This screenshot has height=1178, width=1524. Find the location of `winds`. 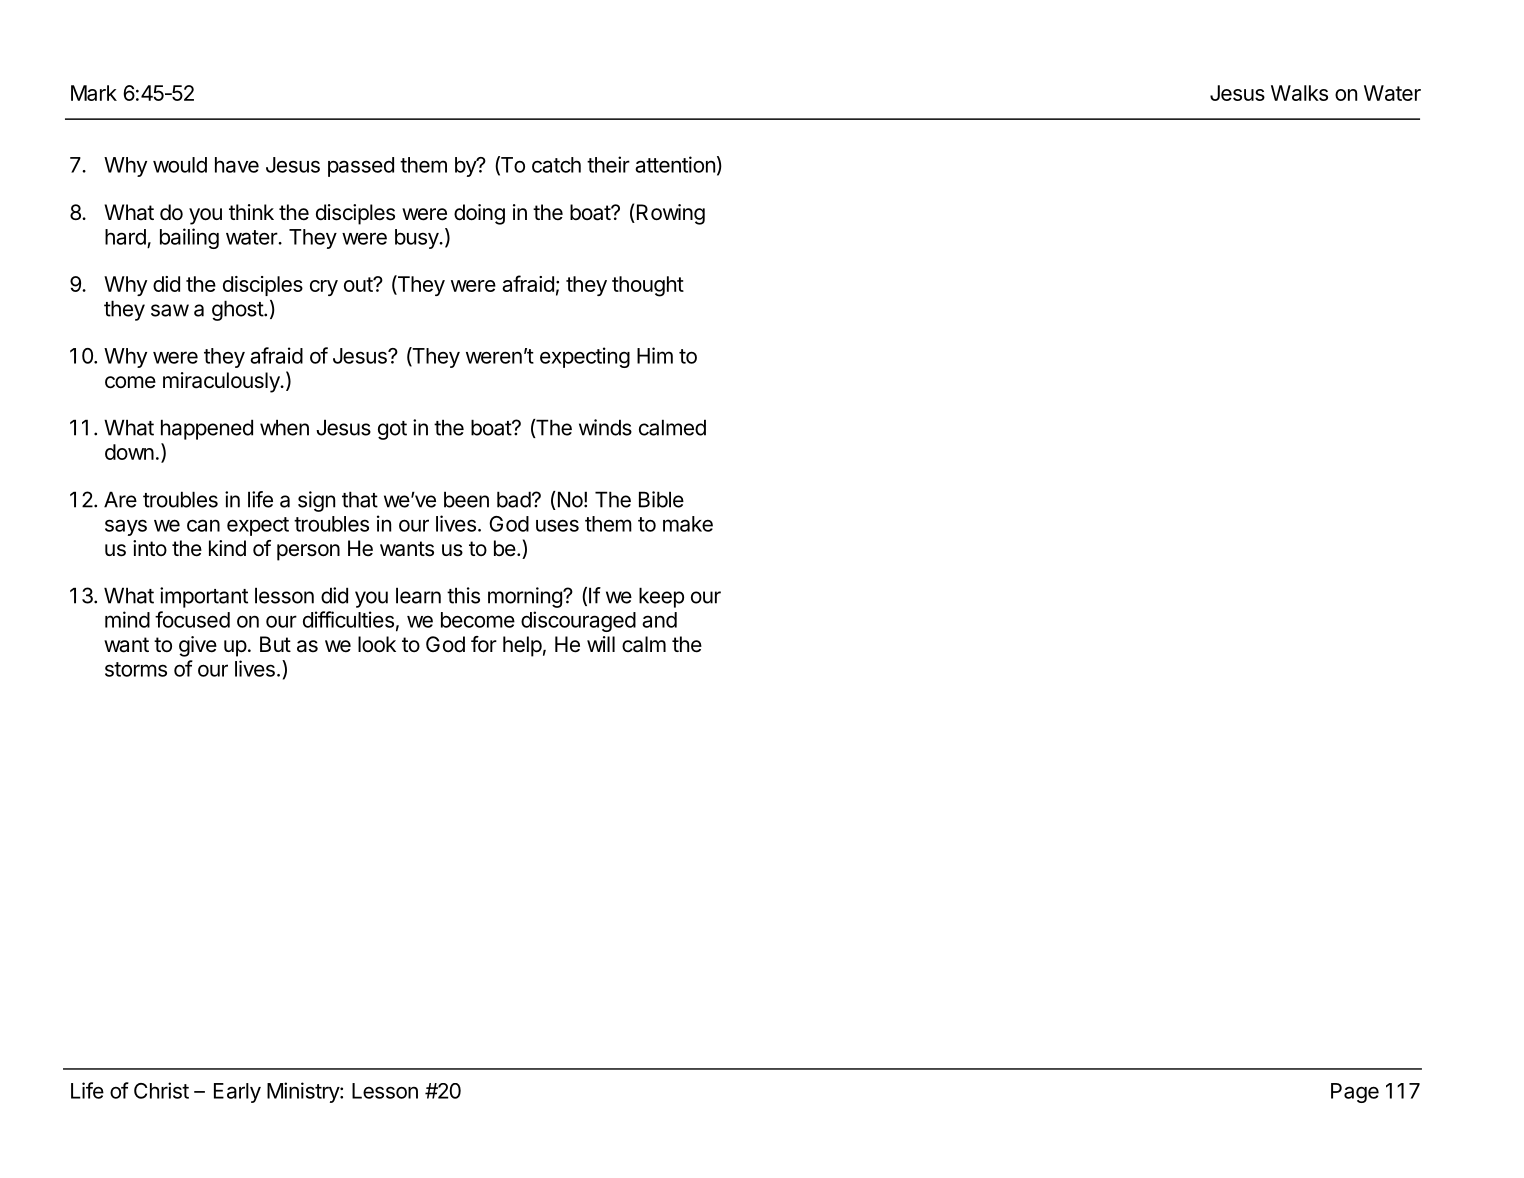

winds is located at coordinates (605, 427).
